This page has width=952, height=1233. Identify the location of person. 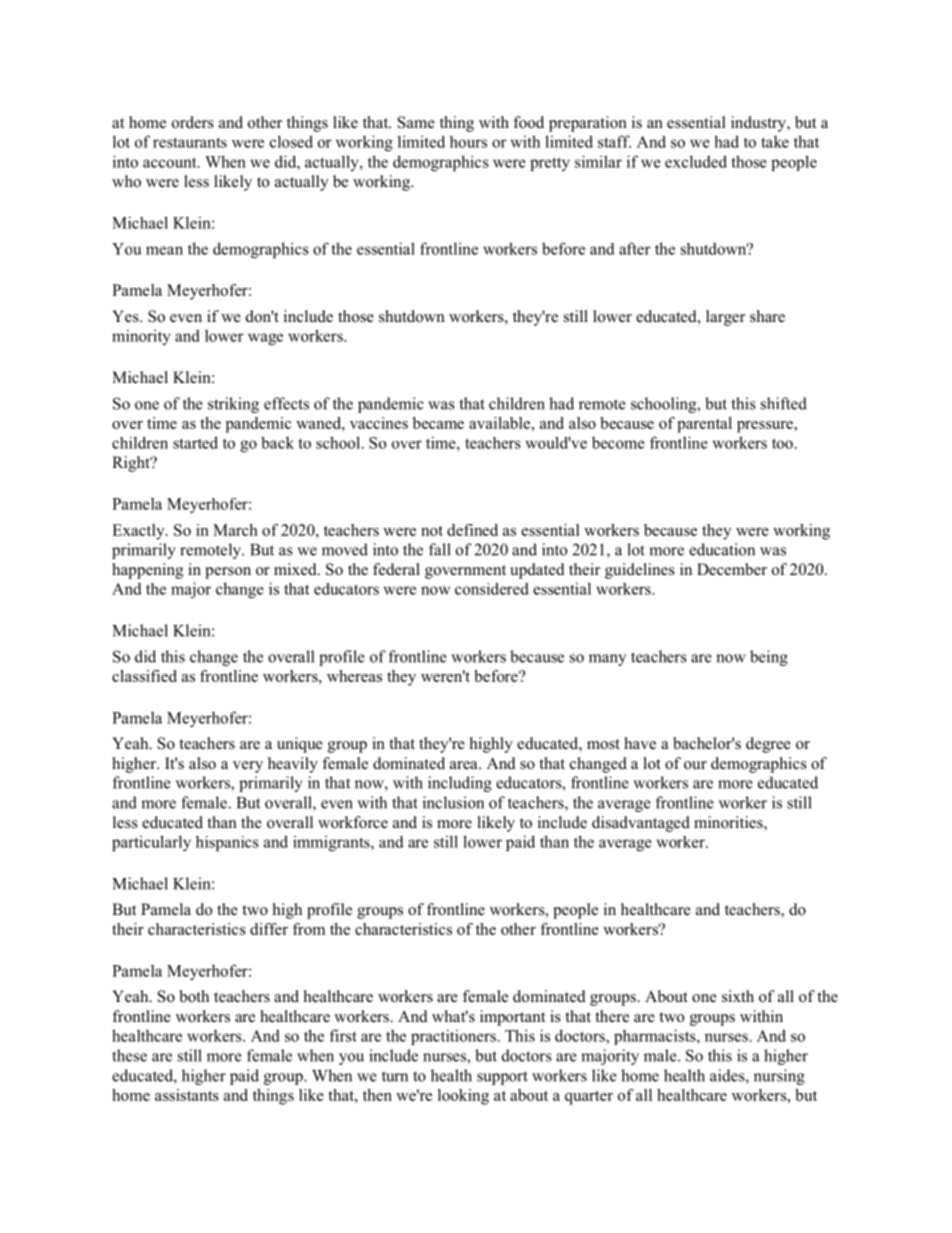
(228, 573).
